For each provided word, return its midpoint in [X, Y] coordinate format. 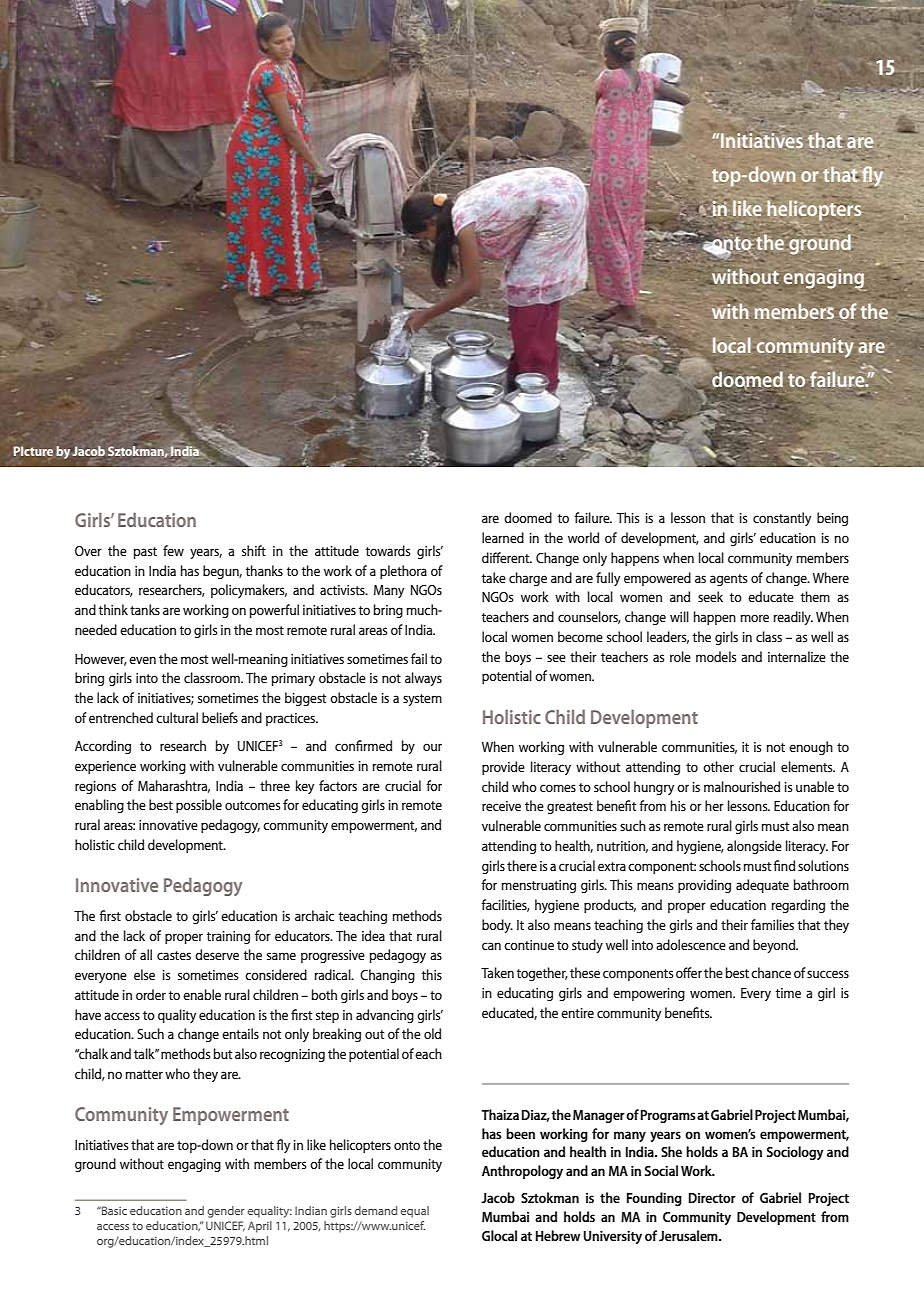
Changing [387, 976]
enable [202, 994]
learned [503, 537]
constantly [782, 519]
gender [226, 1212]
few [173, 550]
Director [712, 1198]
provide [503, 768]
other [718, 766]
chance [771, 972]
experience [105, 767]
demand [376, 1210]
